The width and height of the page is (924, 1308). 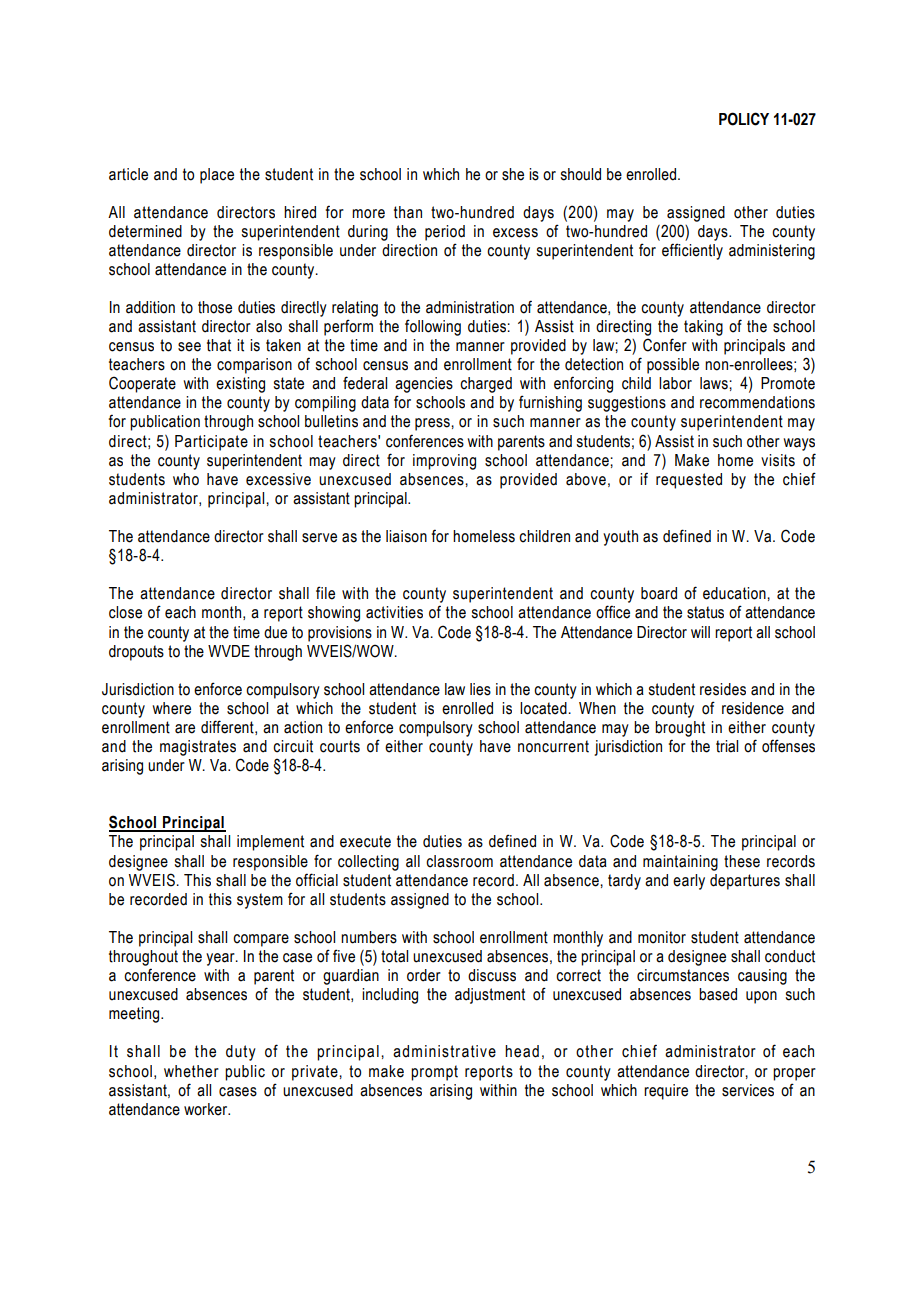 What do you see at coordinates (513, 174) in the page?
I see `she` at bounding box center [513, 174].
